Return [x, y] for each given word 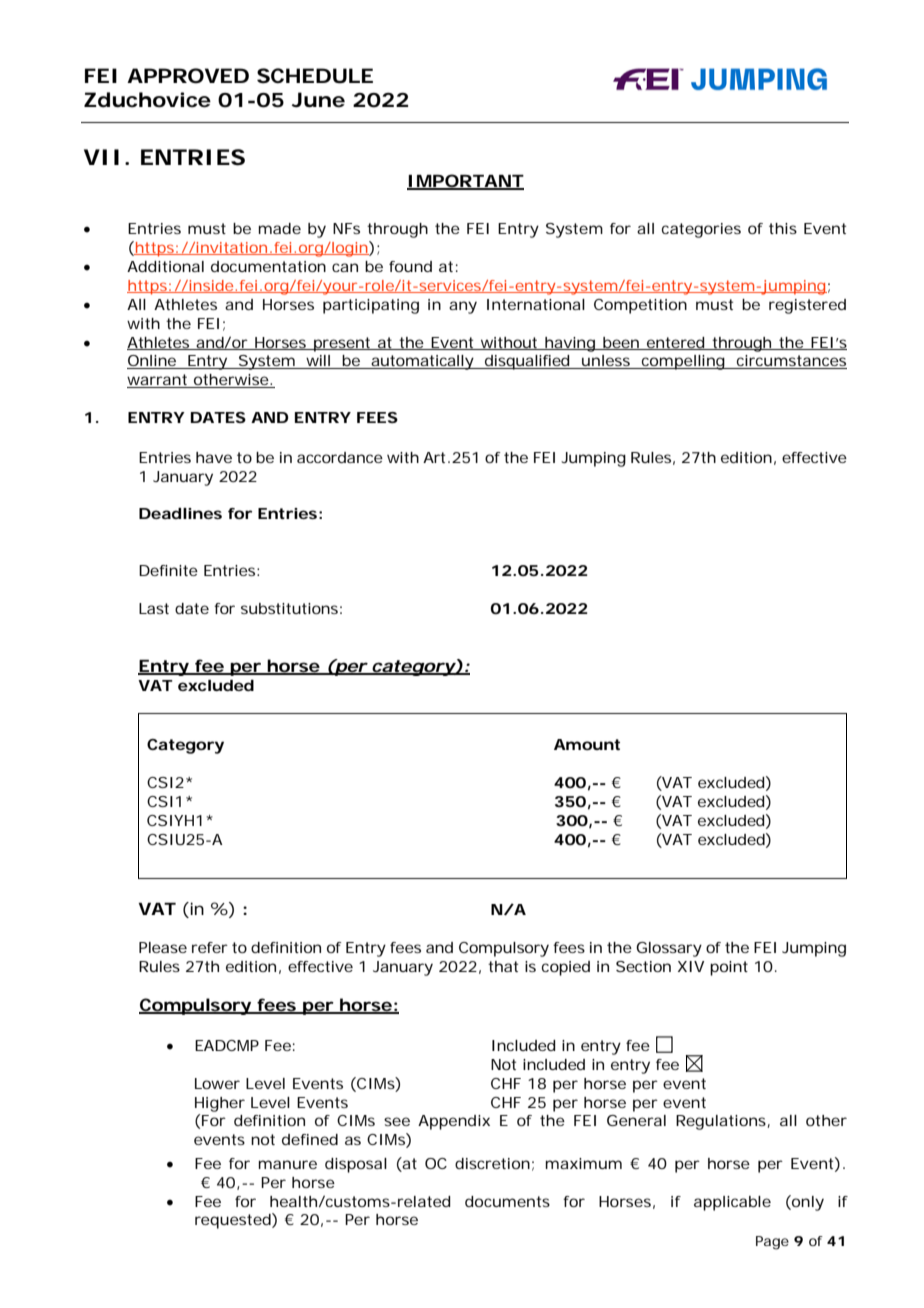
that [503, 966]
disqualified [528, 362]
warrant [159, 381]
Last [154, 608]
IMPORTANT [465, 181]
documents [507, 1201]
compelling [684, 362]
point [729, 968]
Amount [587, 744]
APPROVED [188, 76]
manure [288, 1164]
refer [210, 947]
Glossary [669, 949]
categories [701, 230]
